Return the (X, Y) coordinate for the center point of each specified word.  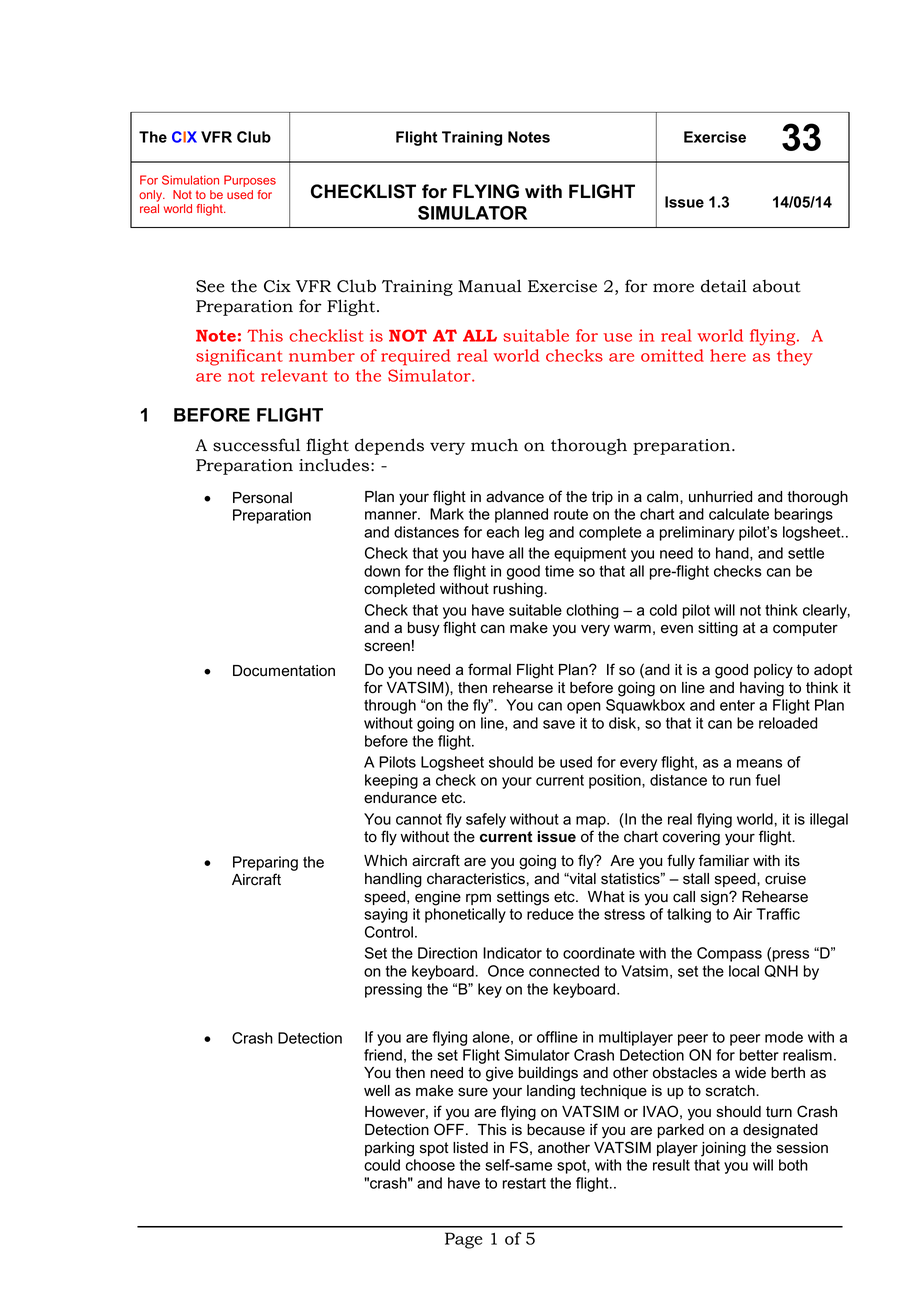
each (502, 532)
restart (524, 1183)
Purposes (250, 181)
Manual (490, 286)
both (793, 1165)
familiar (724, 860)
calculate (739, 514)
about (777, 286)
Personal (262, 498)
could (382, 1165)
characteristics (476, 879)
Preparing (265, 863)
